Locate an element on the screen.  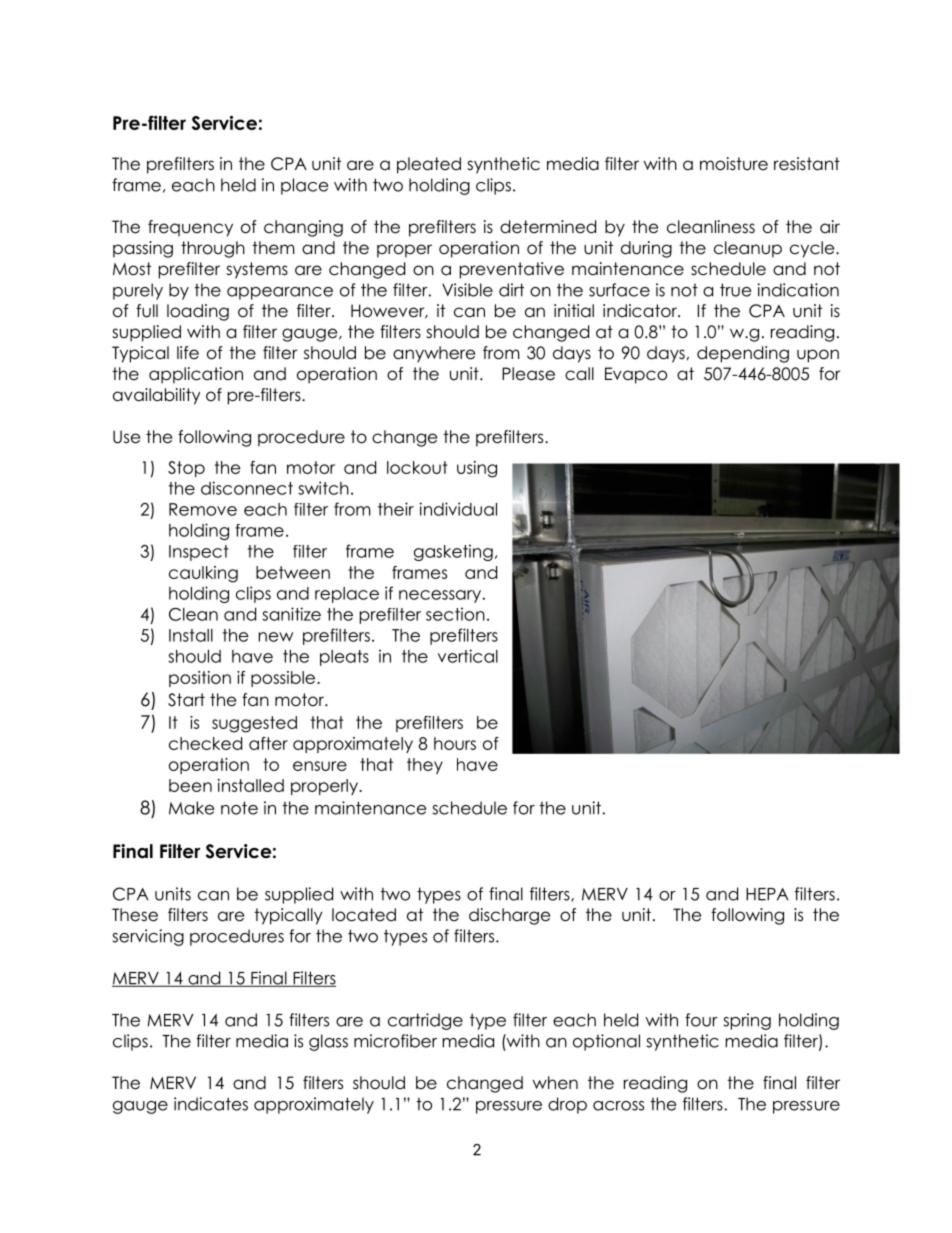
section is located at coordinates (455, 614).
